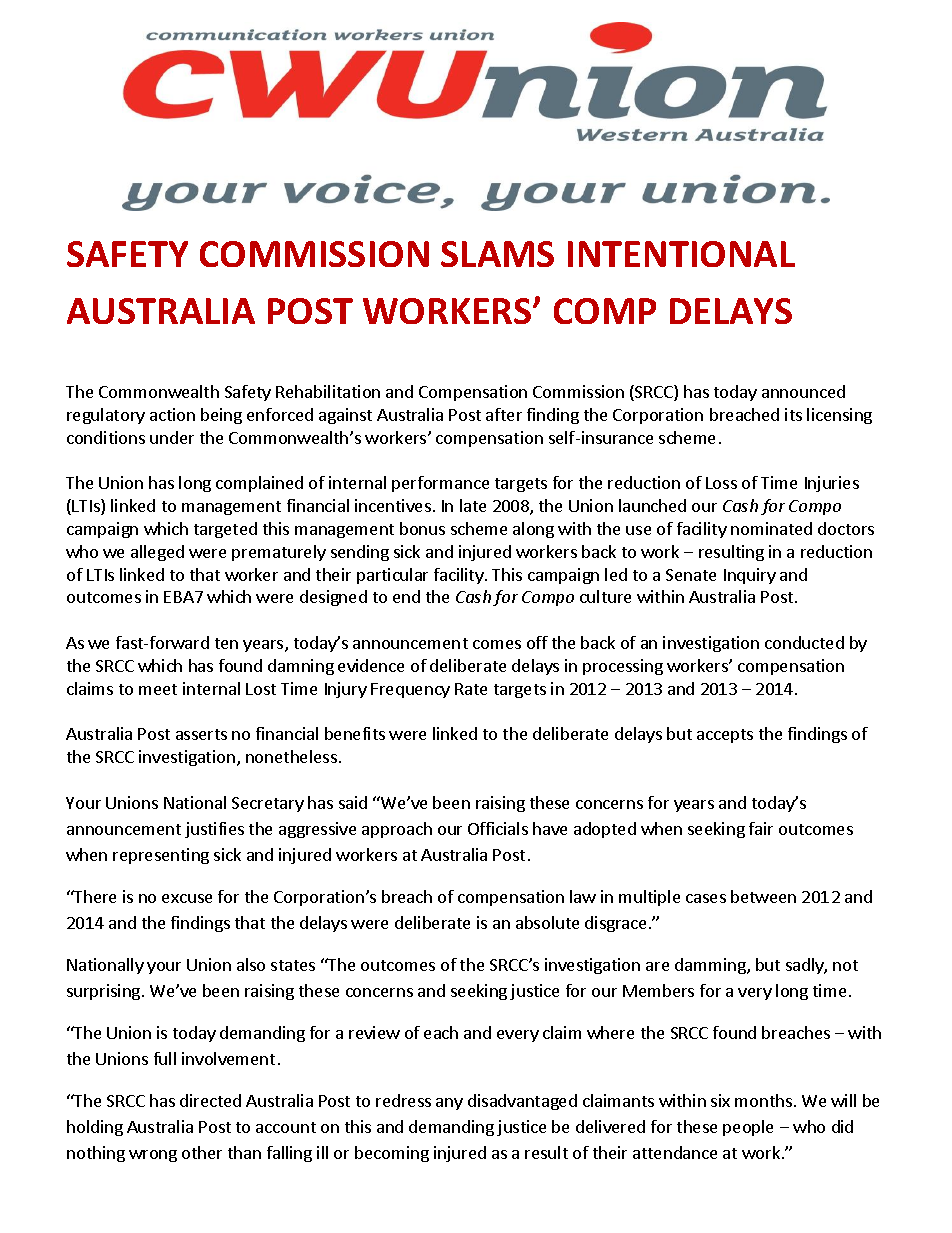  What do you see at coordinates (804, 642) in the screenshot?
I see `conducted` at bounding box center [804, 642].
